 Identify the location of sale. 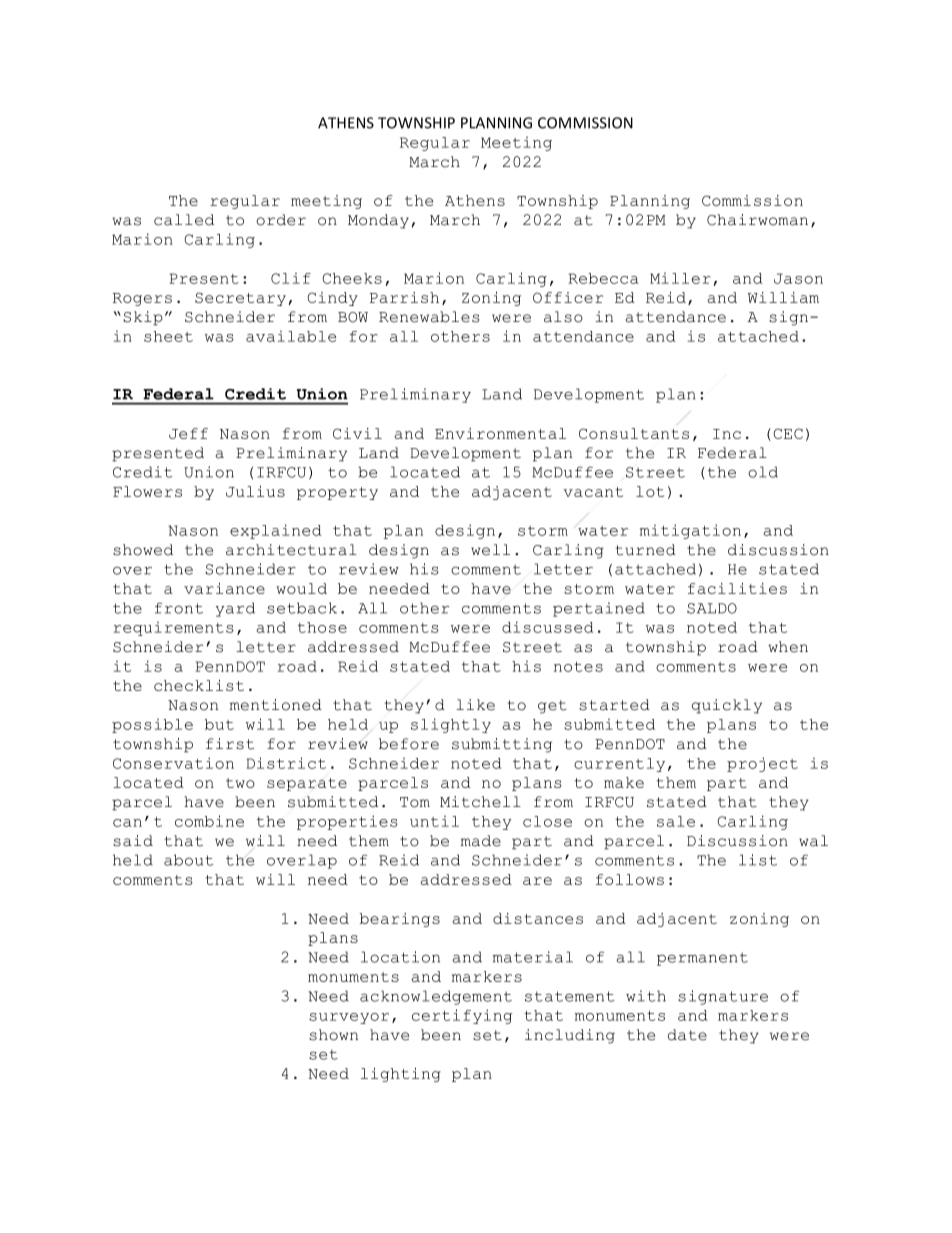
(676, 821).
